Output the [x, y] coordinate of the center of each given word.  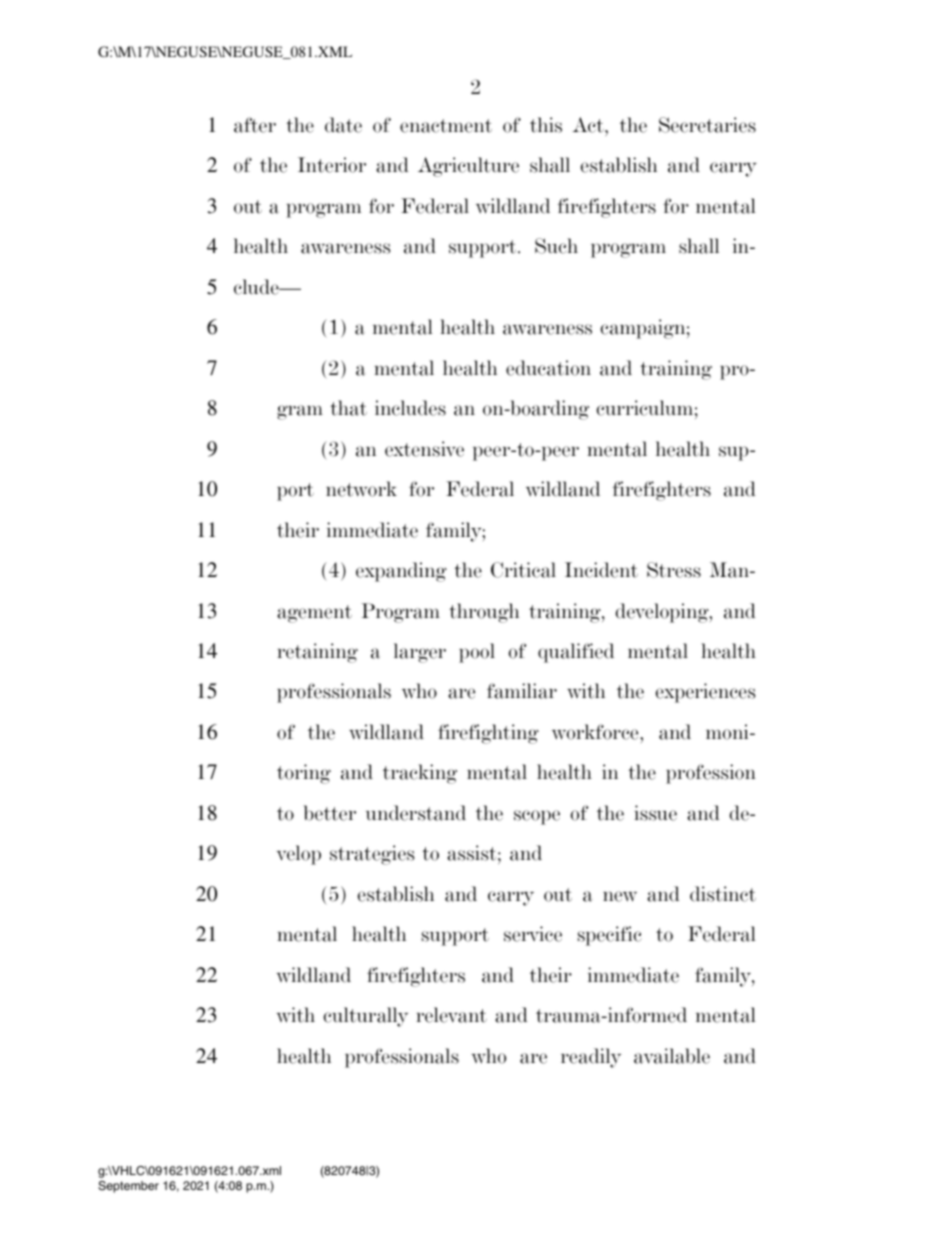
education [548, 368]
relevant [451, 1015]
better [329, 813]
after [255, 125]
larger [420, 653]
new [620, 896]
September [128, 1187]
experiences [705, 693]
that [348, 408]
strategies [372, 855]
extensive [424, 449]
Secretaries [707, 125]
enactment [446, 126]
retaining [317, 653]
